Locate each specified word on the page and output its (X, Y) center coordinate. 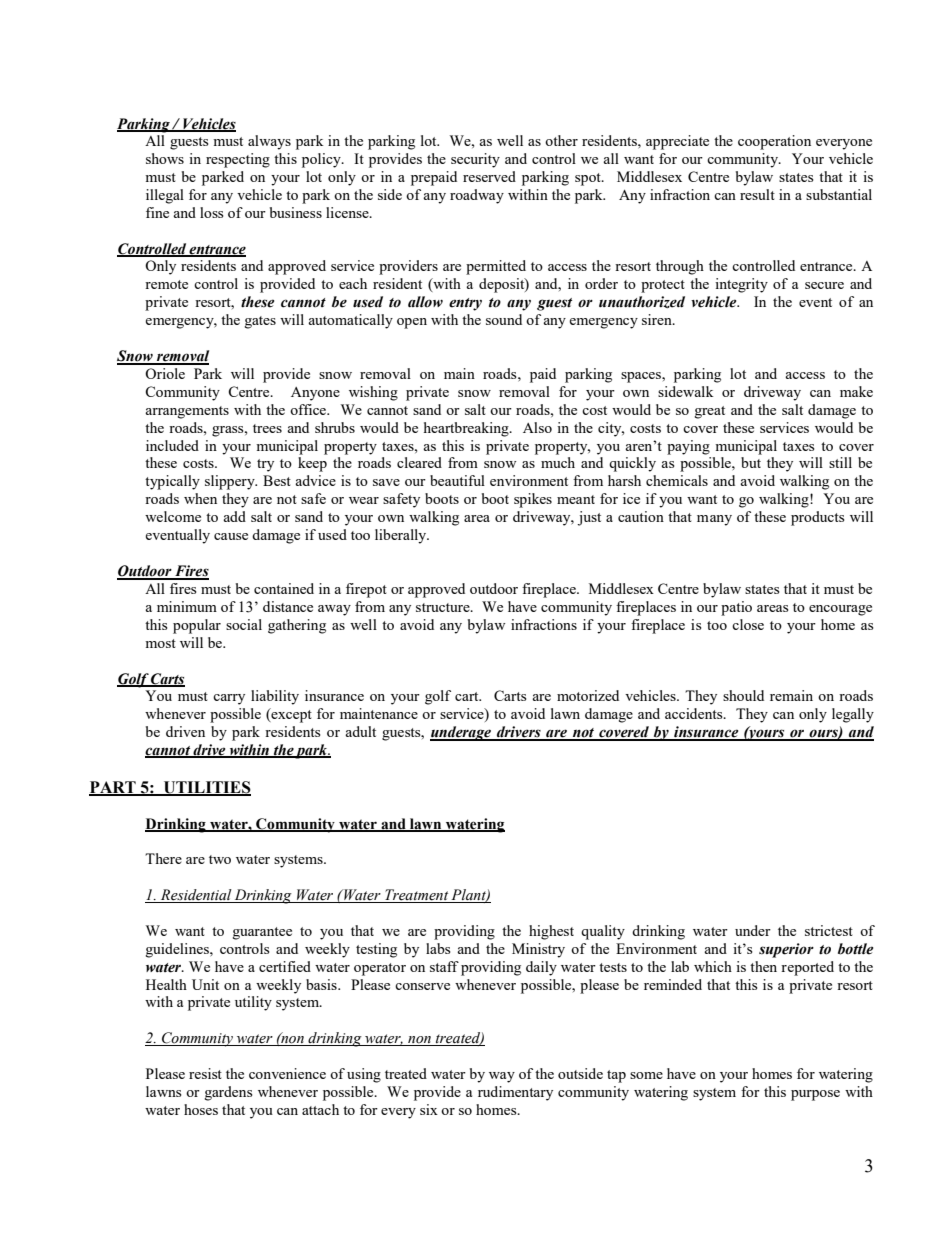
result (757, 194)
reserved (489, 176)
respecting (238, 160)
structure (444, 607)
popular (197, 626)
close (748, 624)
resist (205, 1073)
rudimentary (515, 1093)
